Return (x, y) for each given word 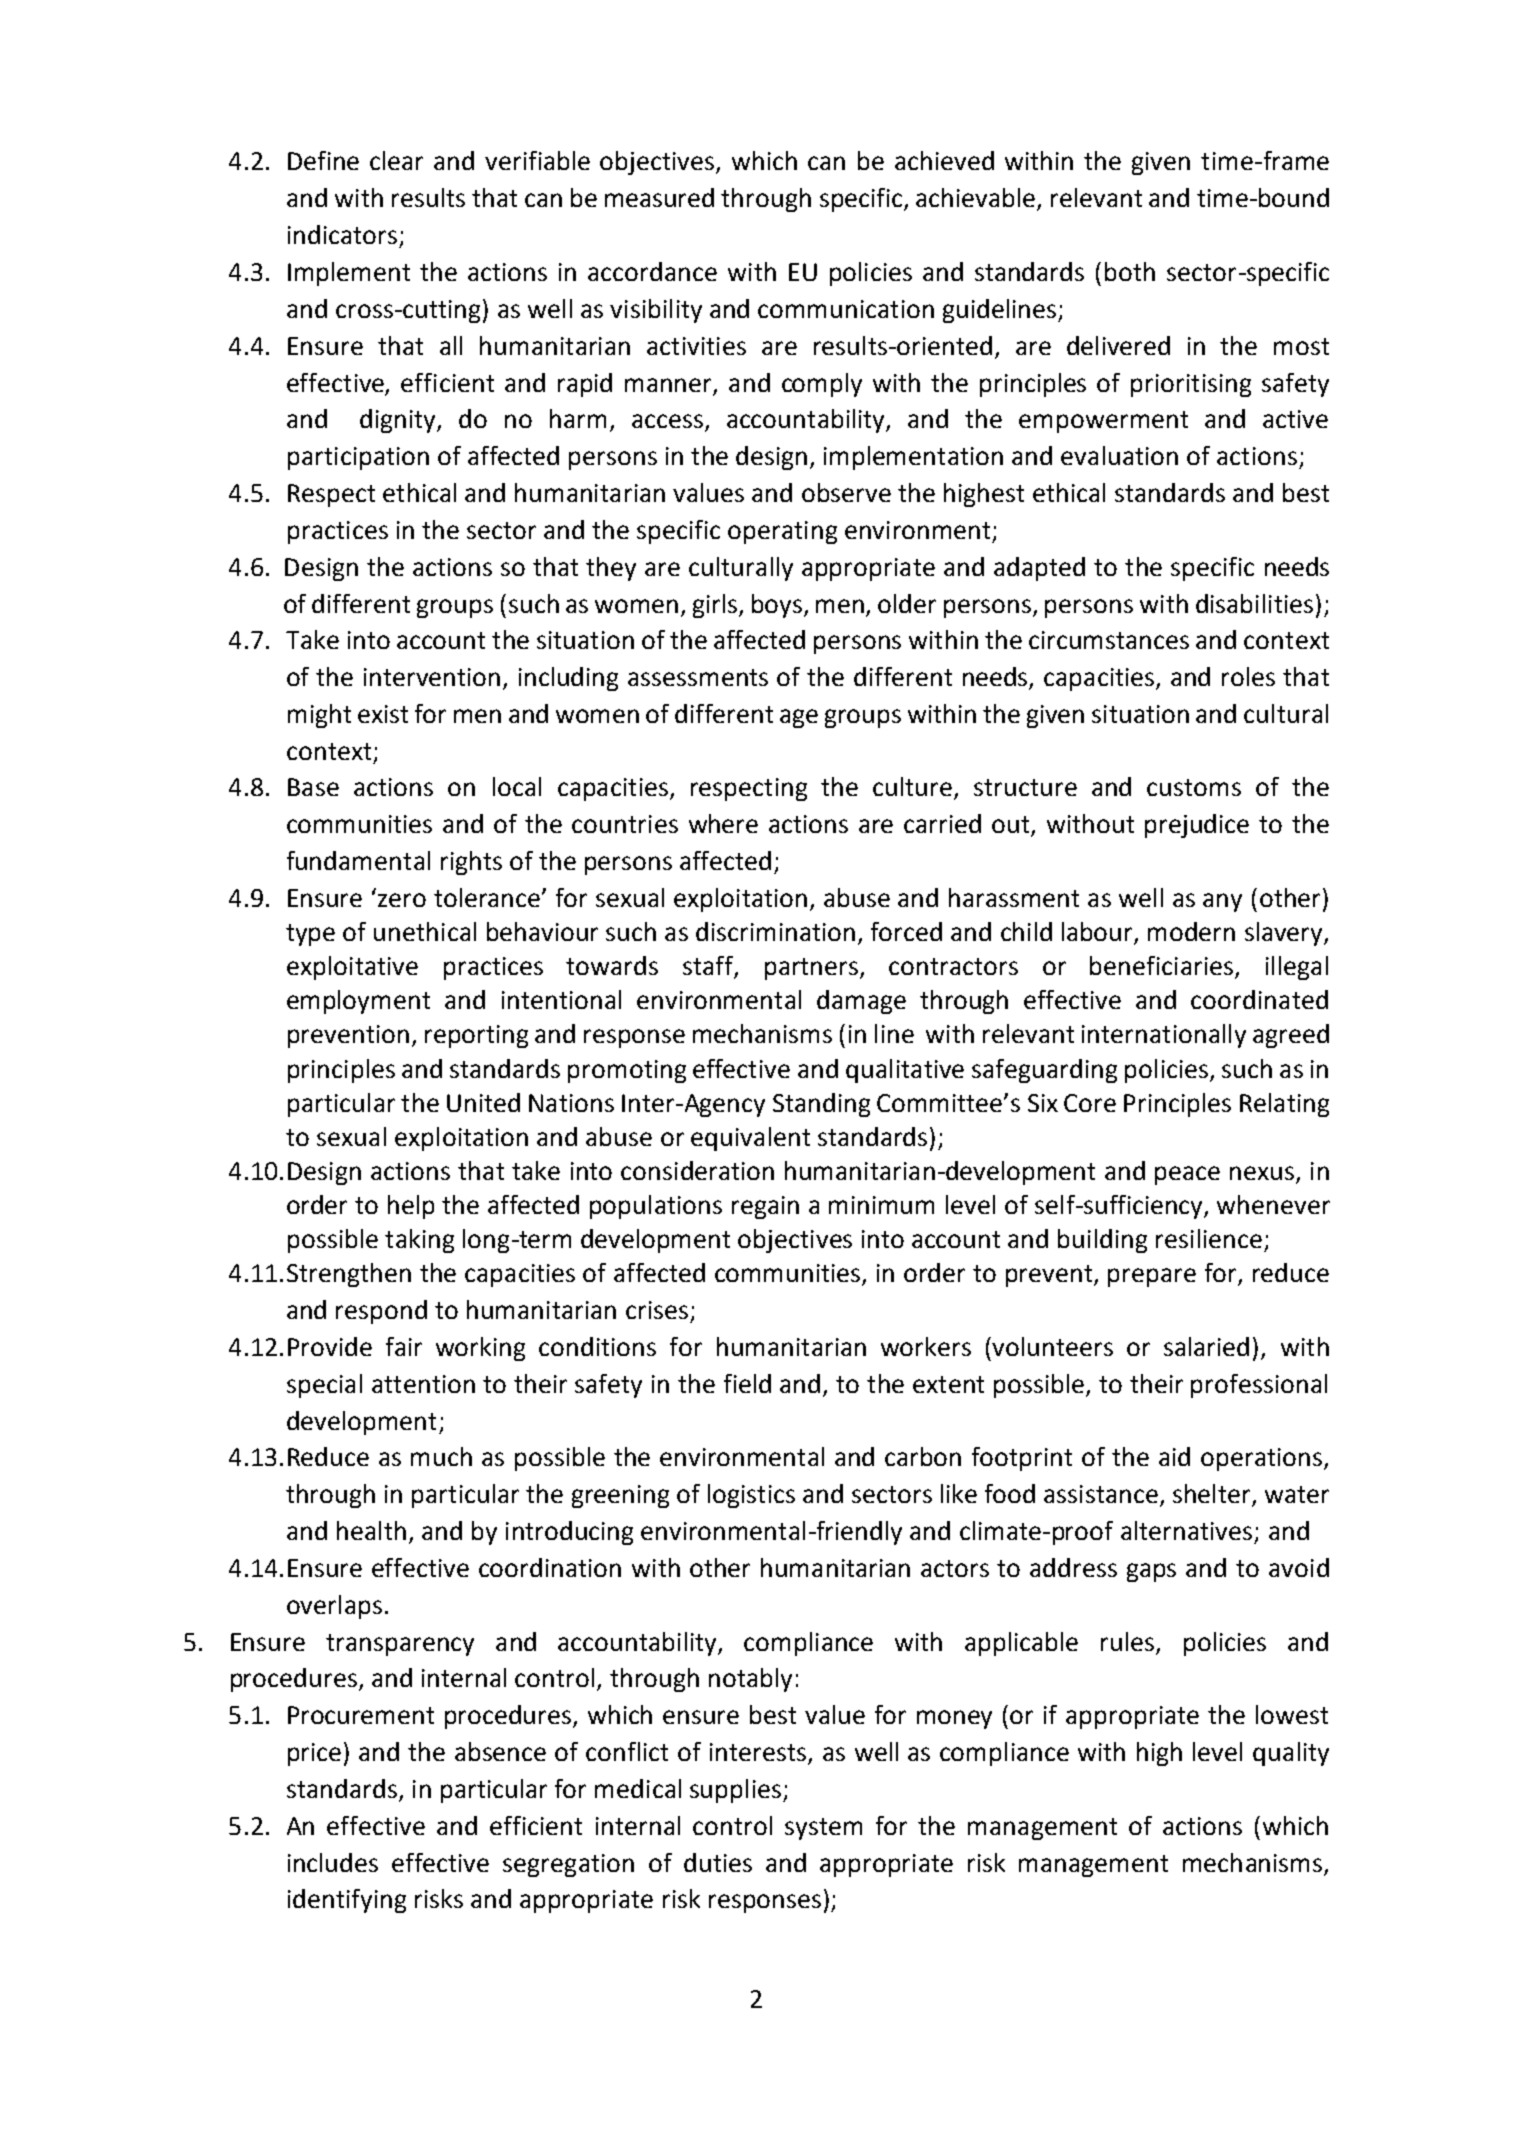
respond (381, 1312)
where (723, 823)
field (747, 1383)
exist (383, 714)
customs (1194, 787)
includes (333, 1862)
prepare (1152, 1277)
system (823, 1829)
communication (846, 309)
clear (396, 160)
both (1130, 271)
